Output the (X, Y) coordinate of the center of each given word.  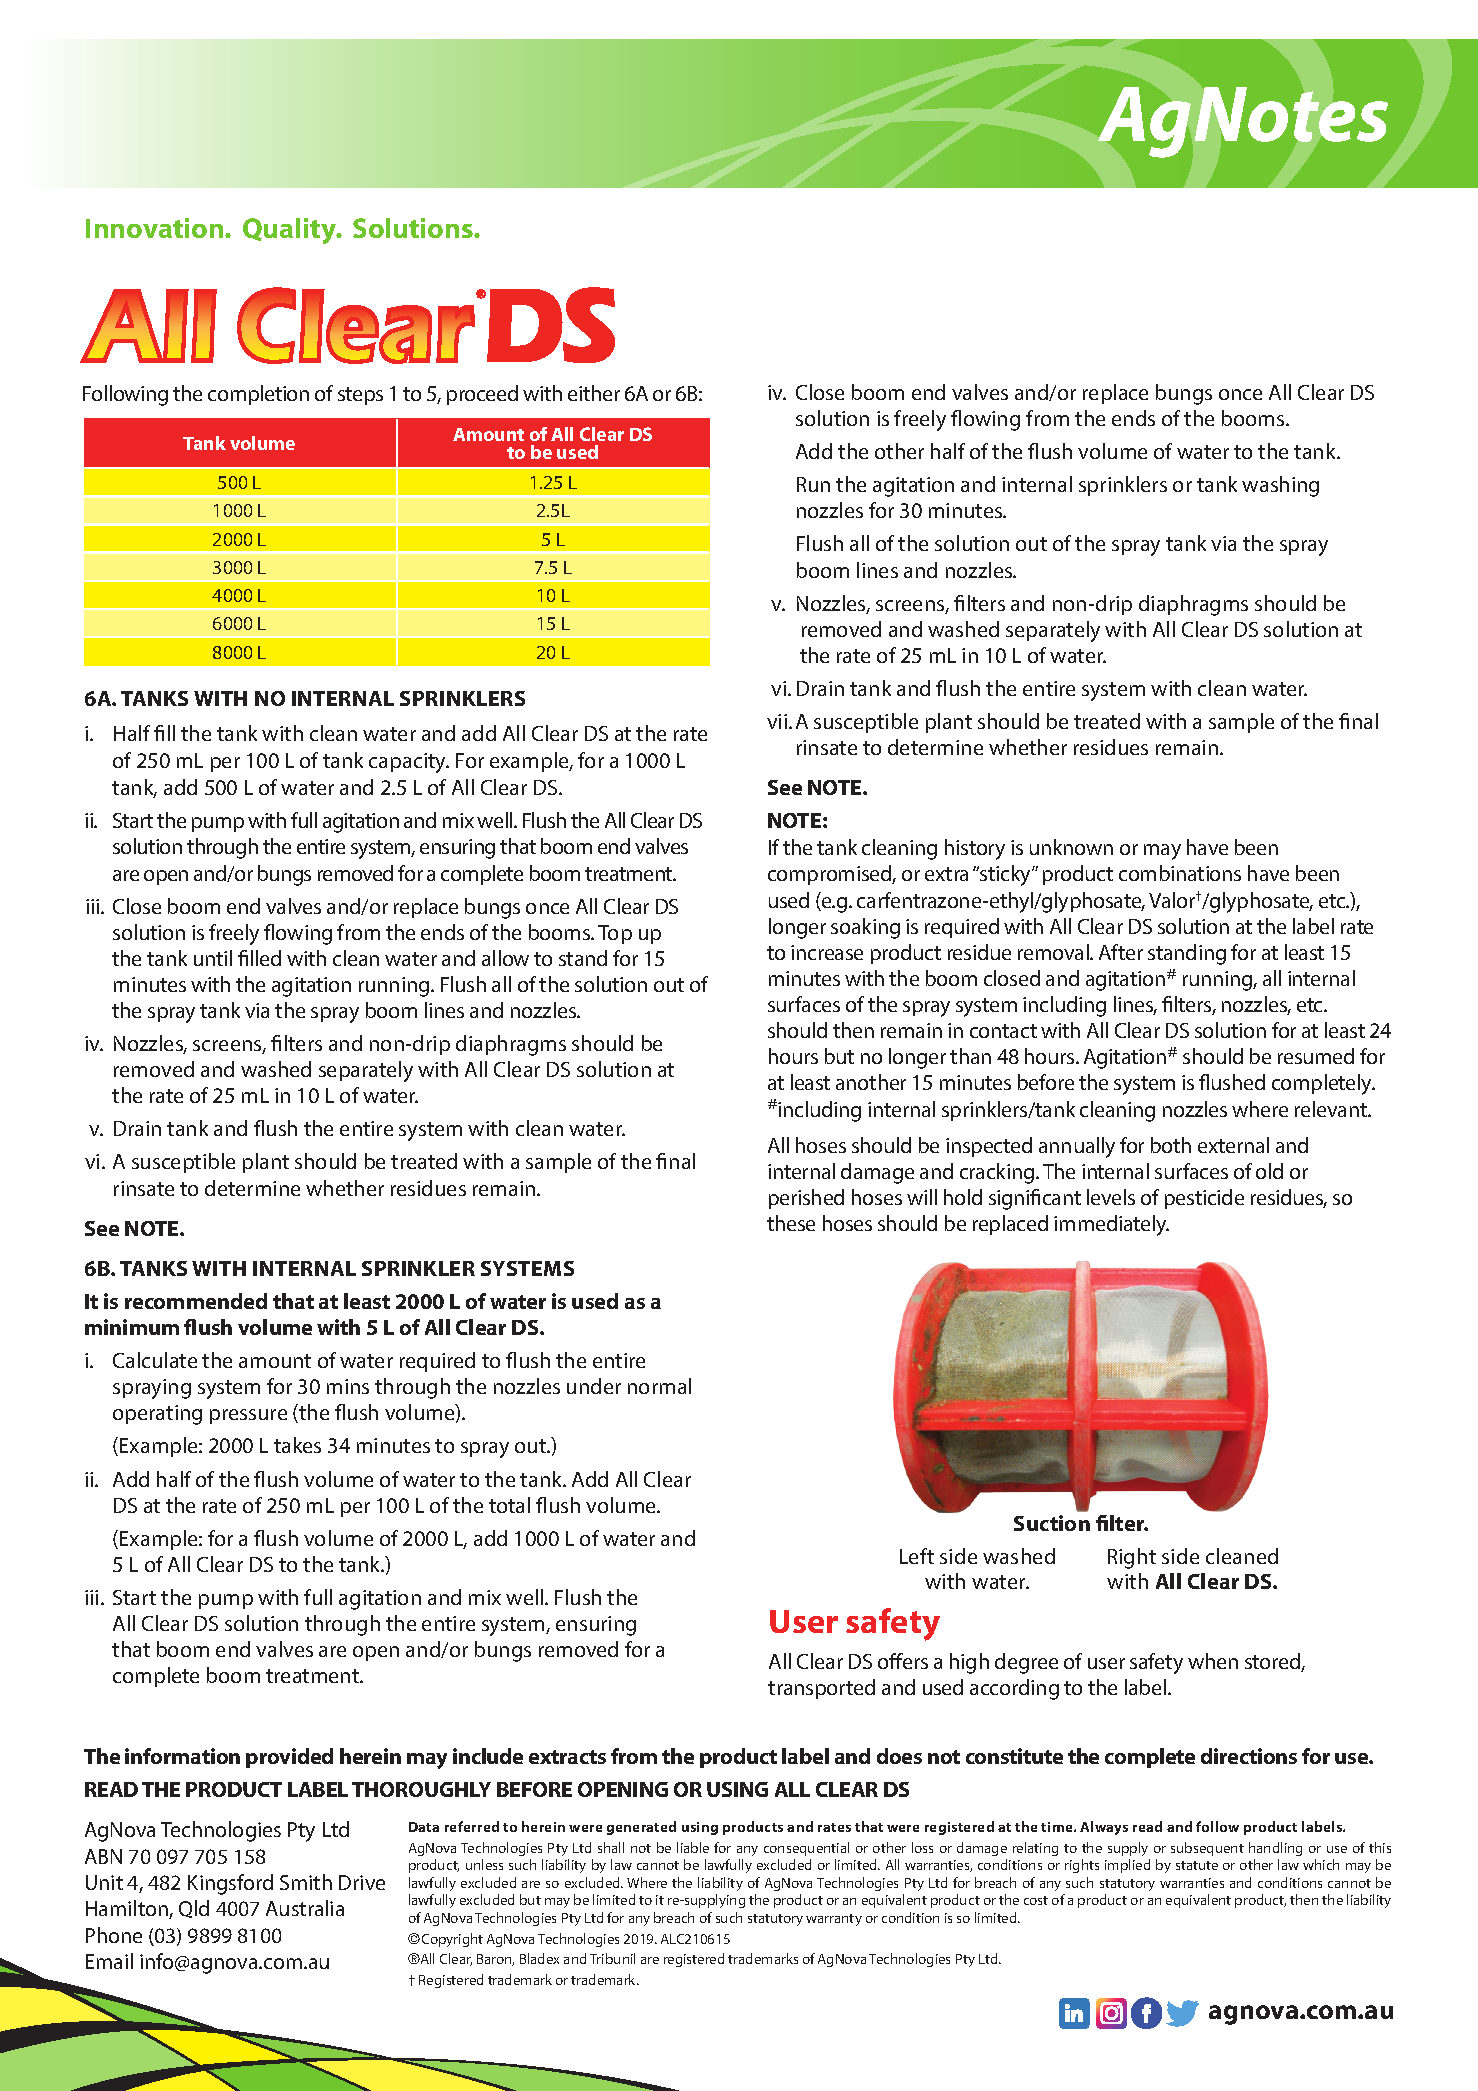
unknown (1071, 847)
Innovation (156, 228)
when (1213, 1661)
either (594, 393)
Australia (305, 1908)
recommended (196, 1301)
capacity (409, 763)
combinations (1180, 873)
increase (827, 952)
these (791, 1223)
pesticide (1204, 1199)
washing (1280, 486)
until (213, 958)
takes (297, 1445)
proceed (482, 395)
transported (821, 1689)
